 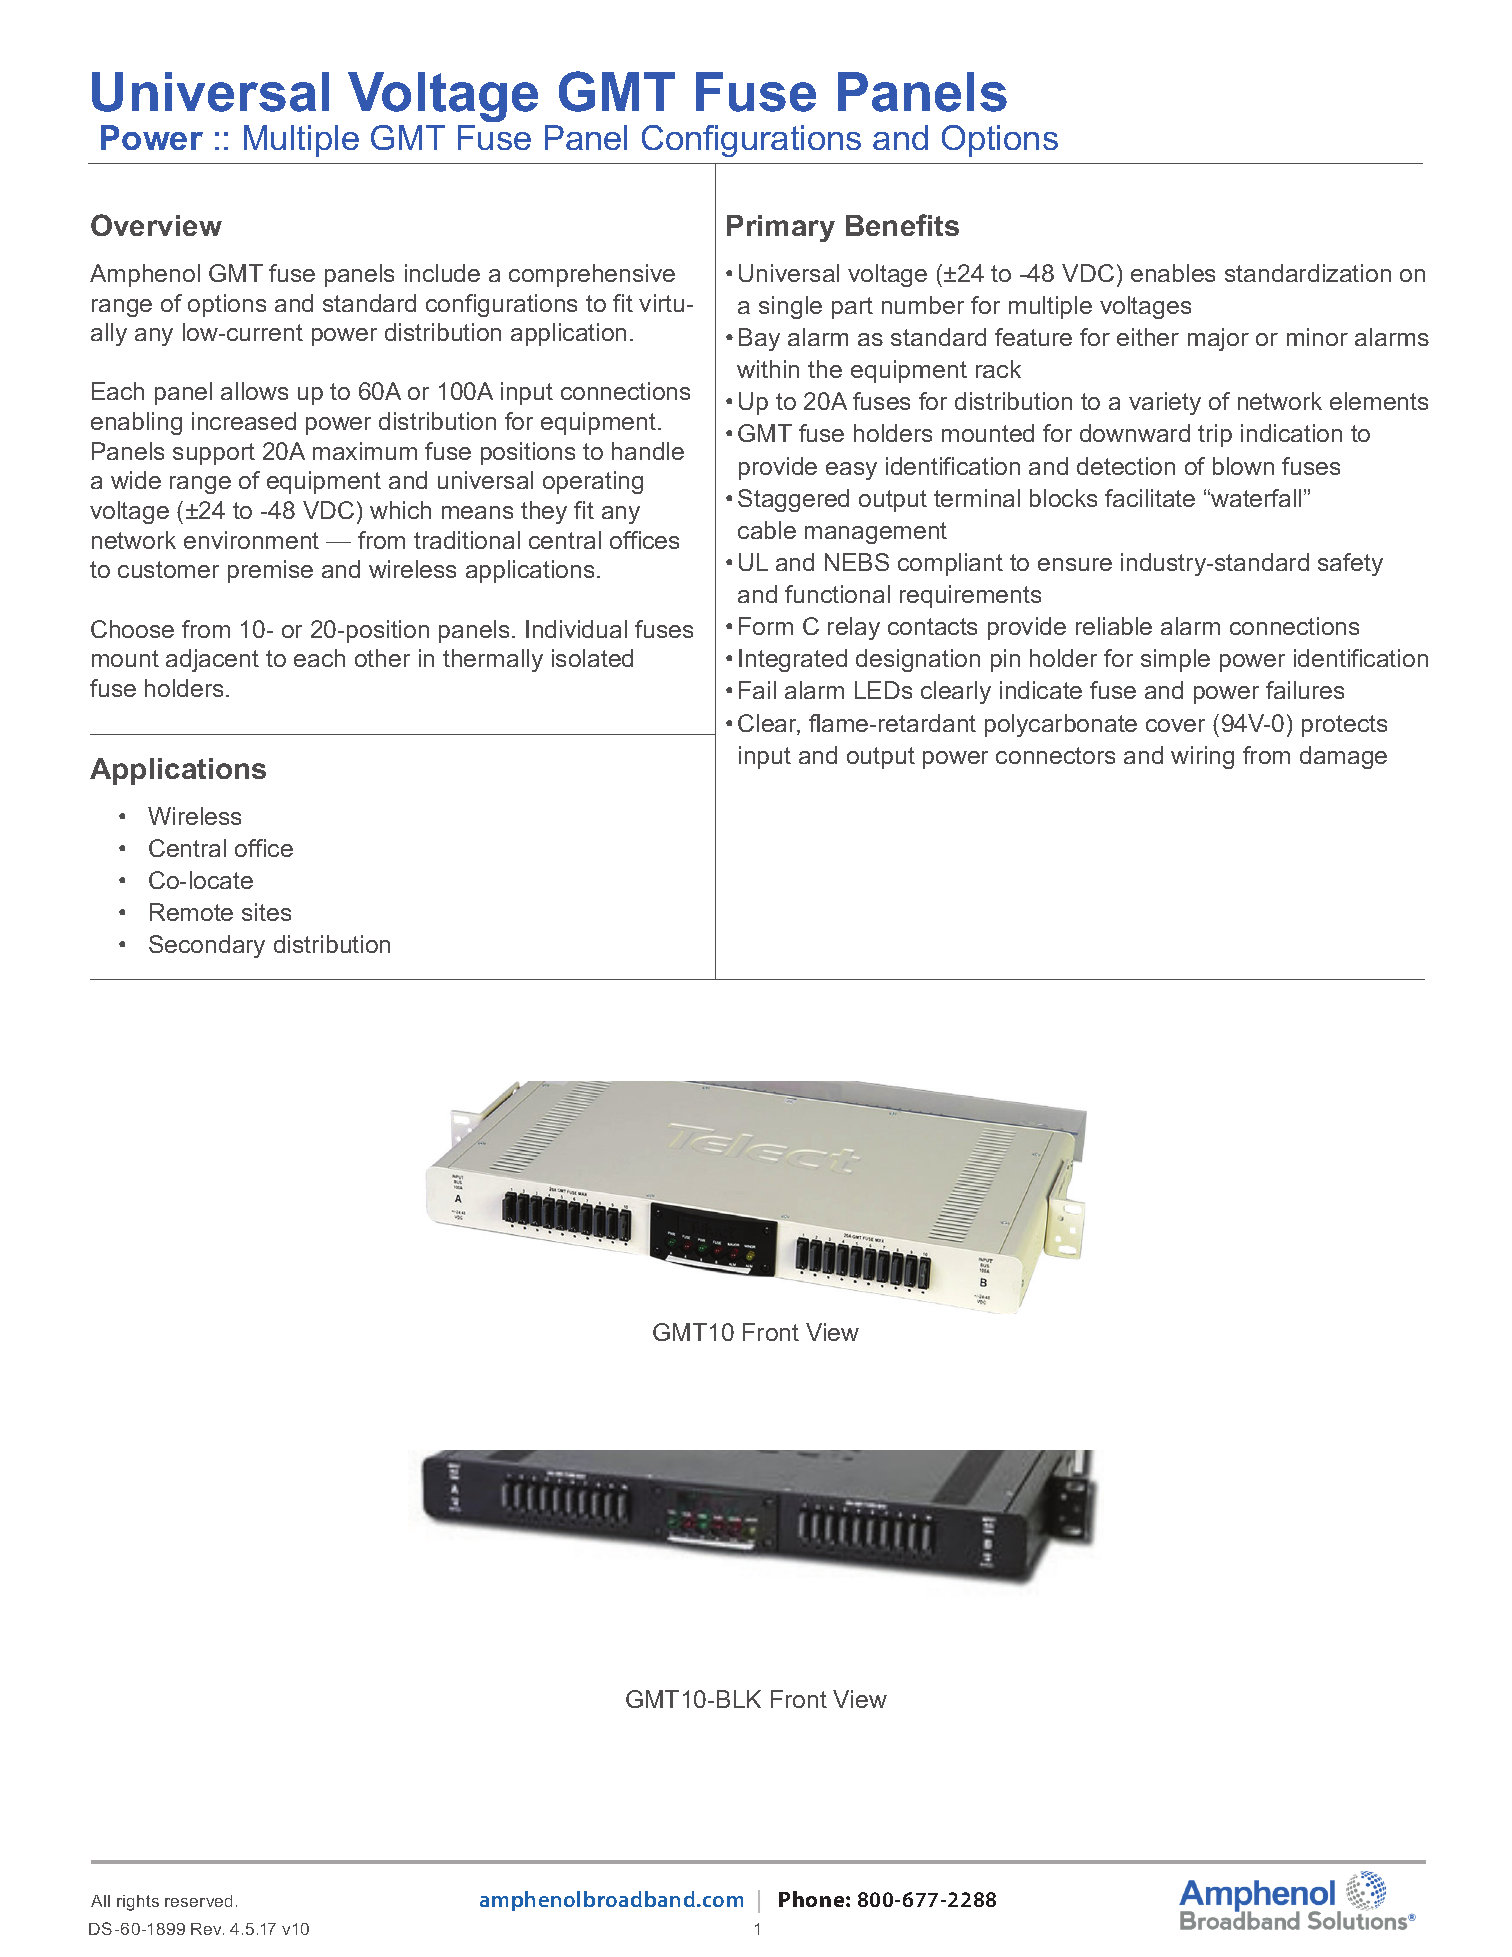 What do you see at coordinates (207, 1929) in the page?
I see `Rev` at bounding box center [207, 1929].
